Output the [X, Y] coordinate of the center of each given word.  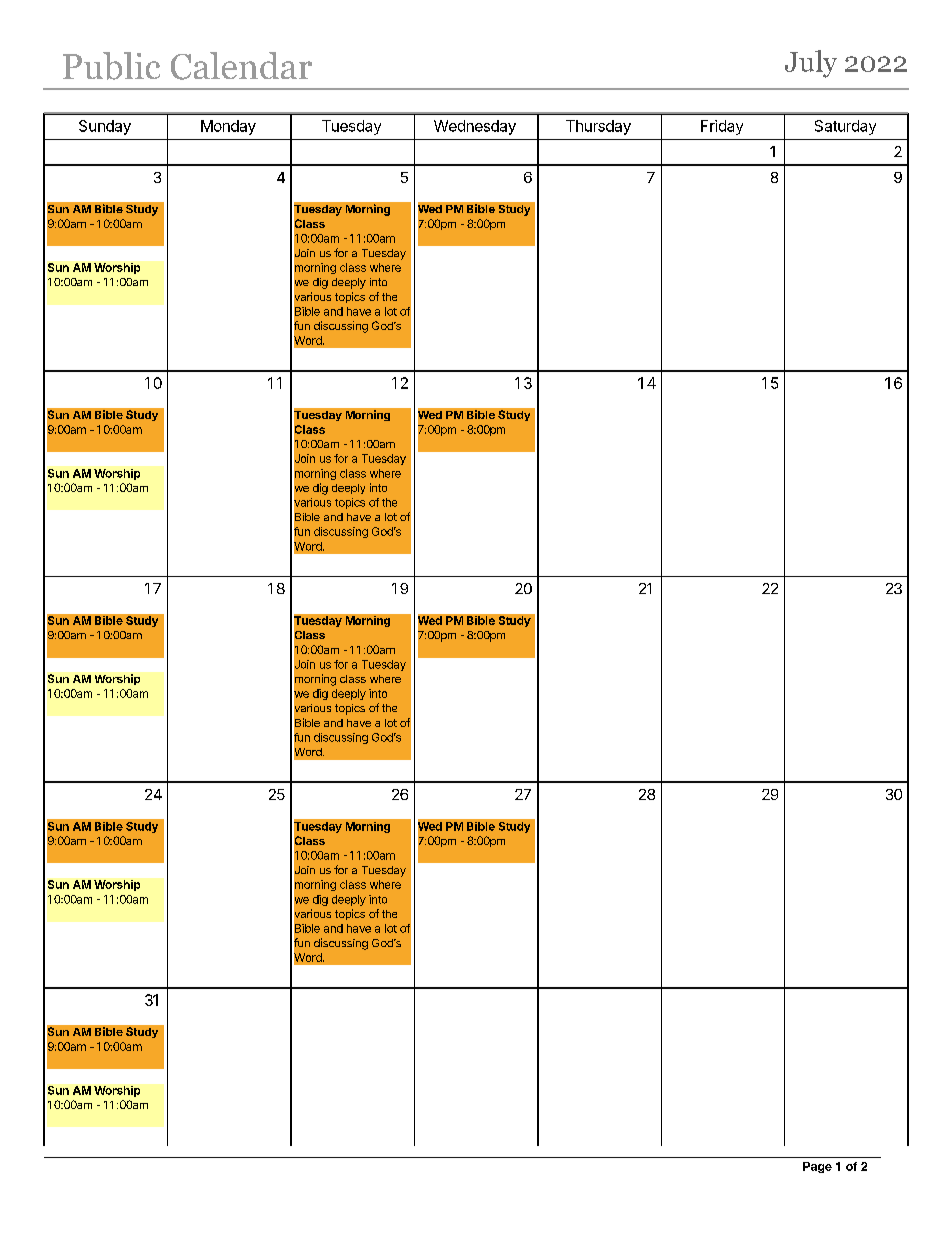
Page [817, 1167]
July [811, 64]
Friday [722, 127]
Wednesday [475, 127]
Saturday [845, 127]
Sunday [105, 127]
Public [111, 66]
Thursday [598, 127]
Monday [228, 127]
